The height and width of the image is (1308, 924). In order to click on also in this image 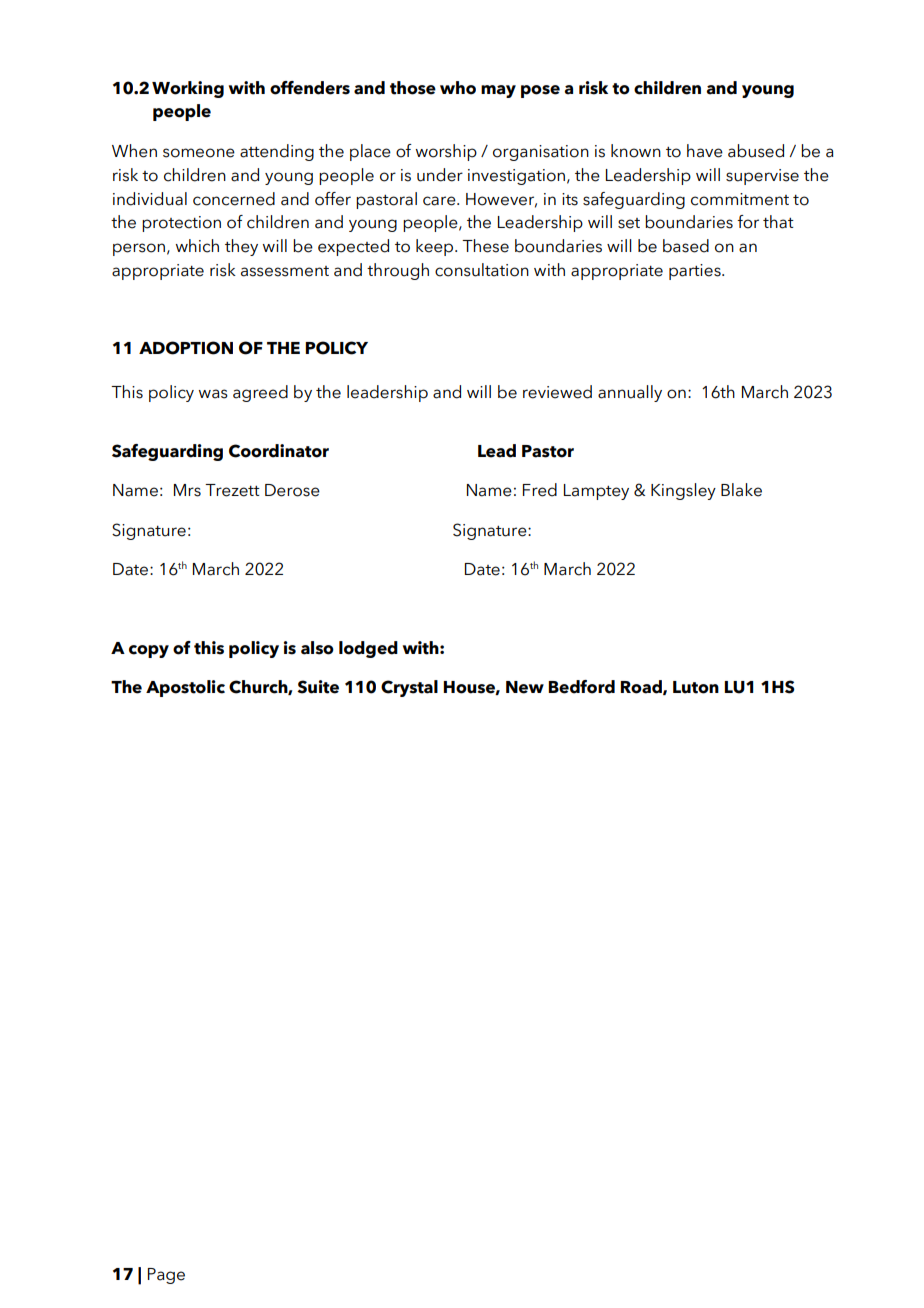, I will do `click(317, 648)`.
